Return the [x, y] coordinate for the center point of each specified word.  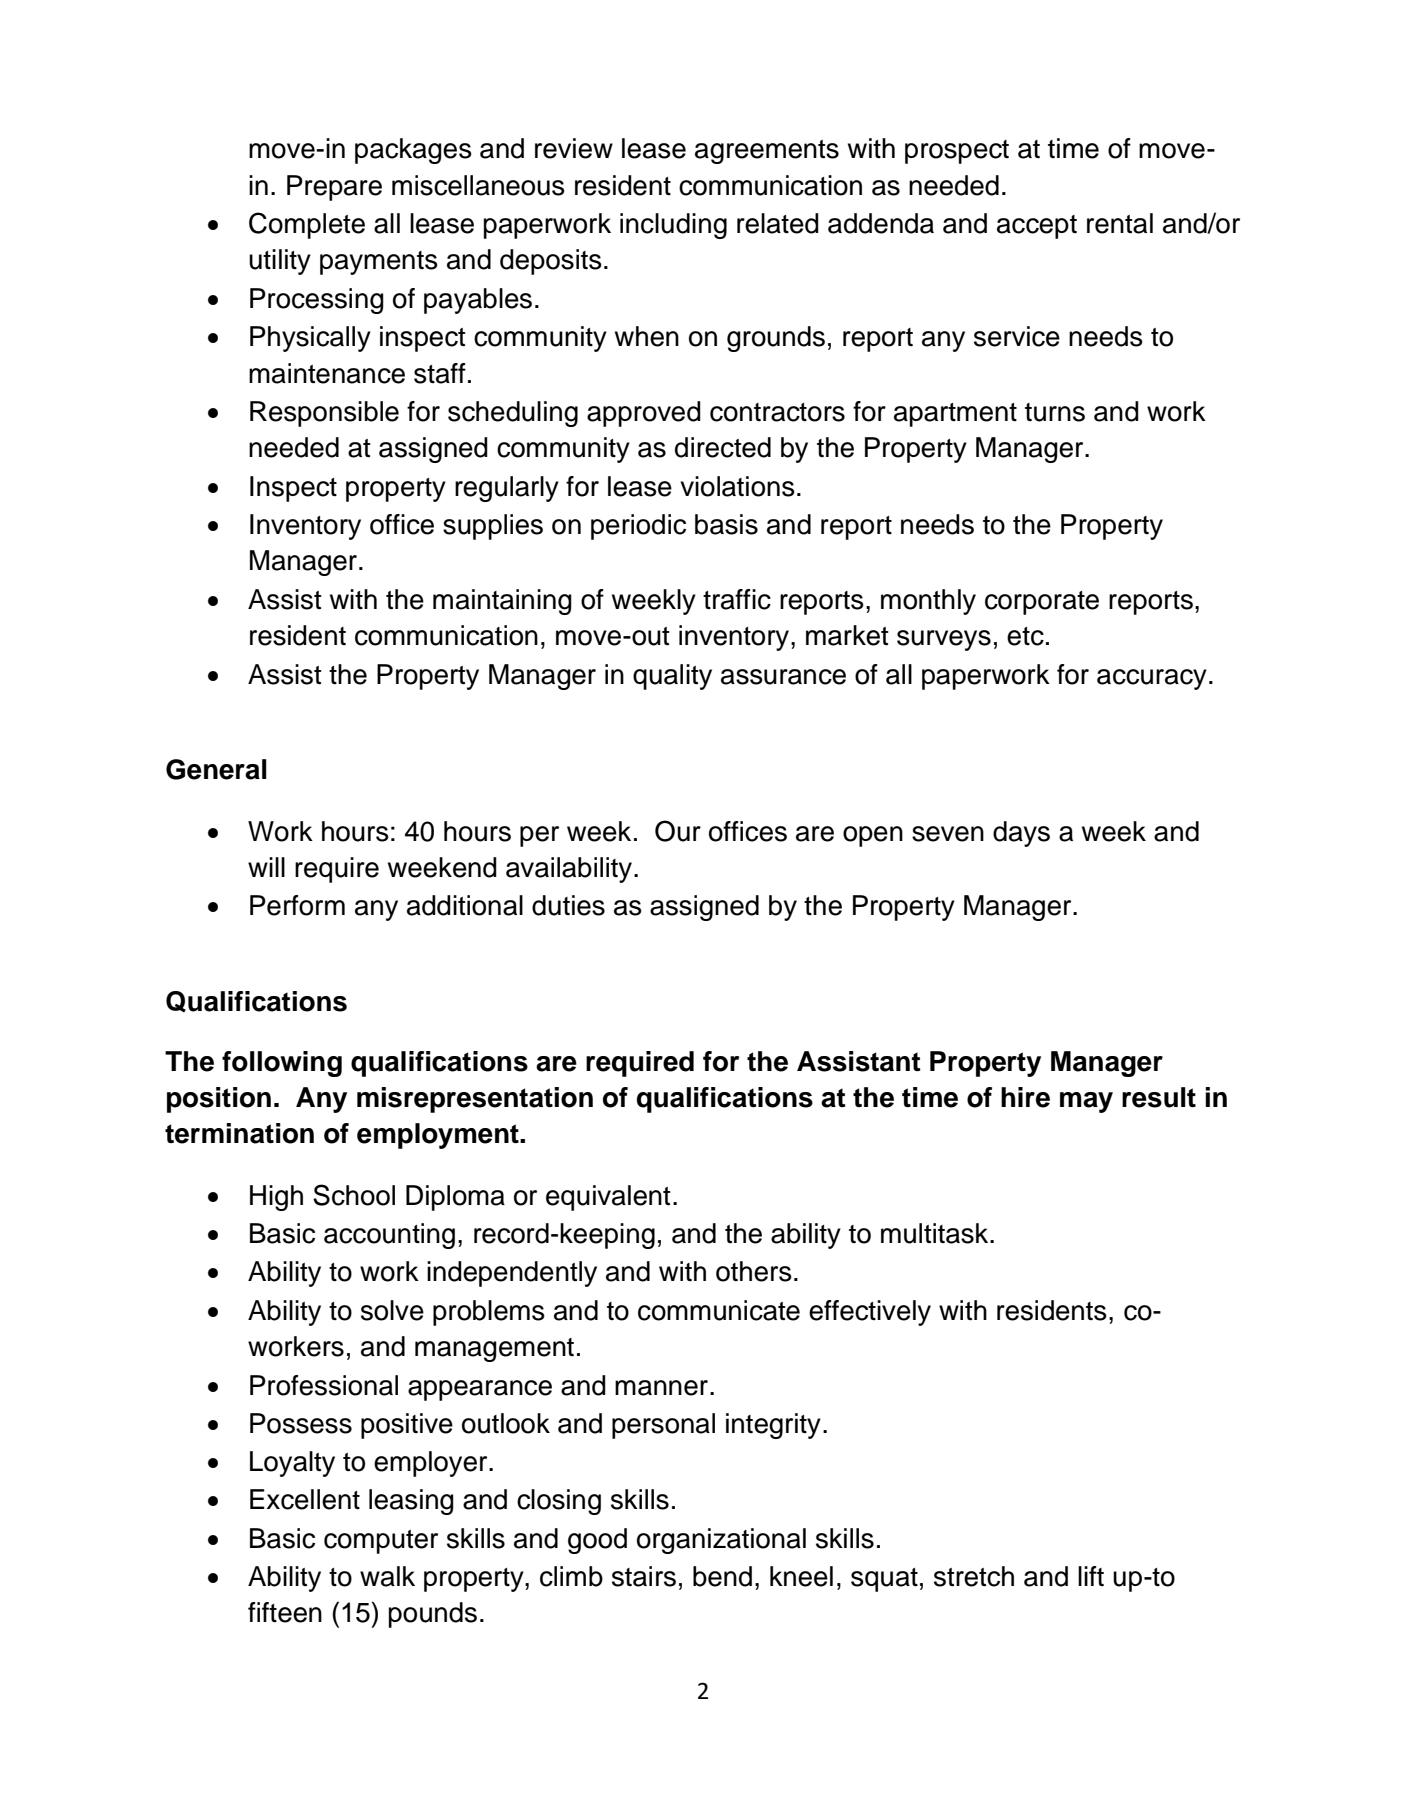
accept [1037, 227]
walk [387, 1576]
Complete [307, 225]
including [673, 226]
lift [1091, 1576]
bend [722, 1576]
